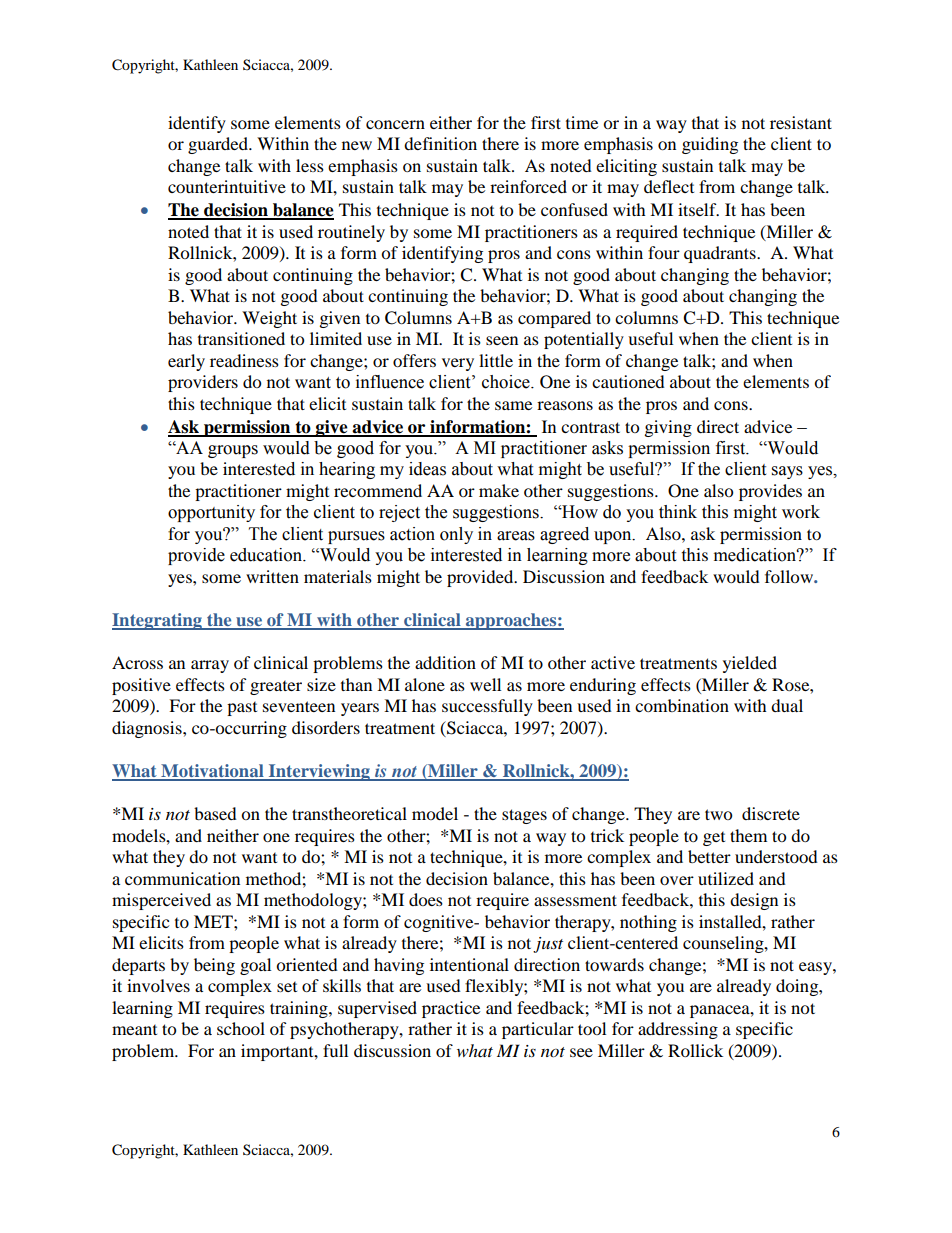  I want to click on only, so click(456, 535).
